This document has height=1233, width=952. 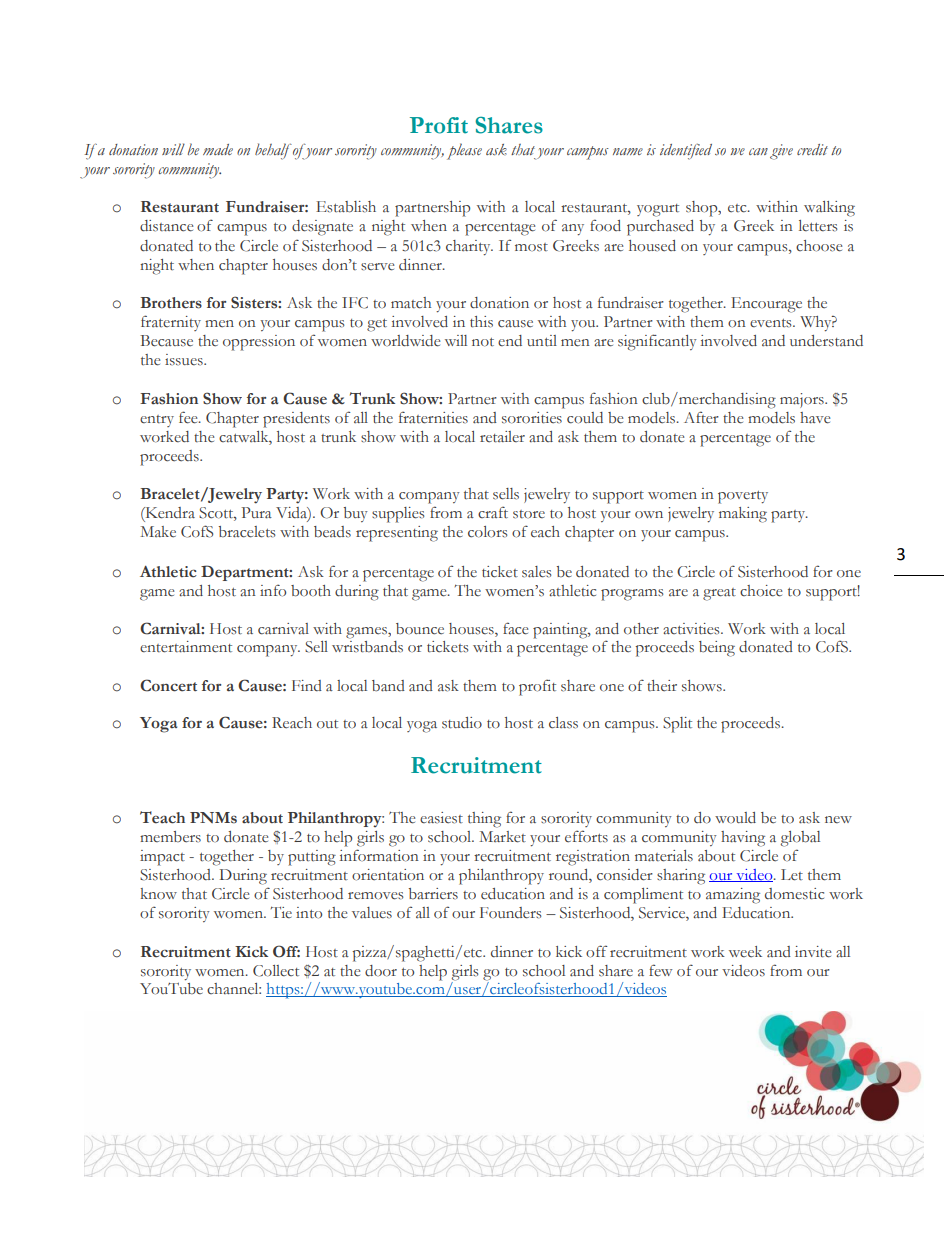 I want to click on please, so click(x=464, y=151).
